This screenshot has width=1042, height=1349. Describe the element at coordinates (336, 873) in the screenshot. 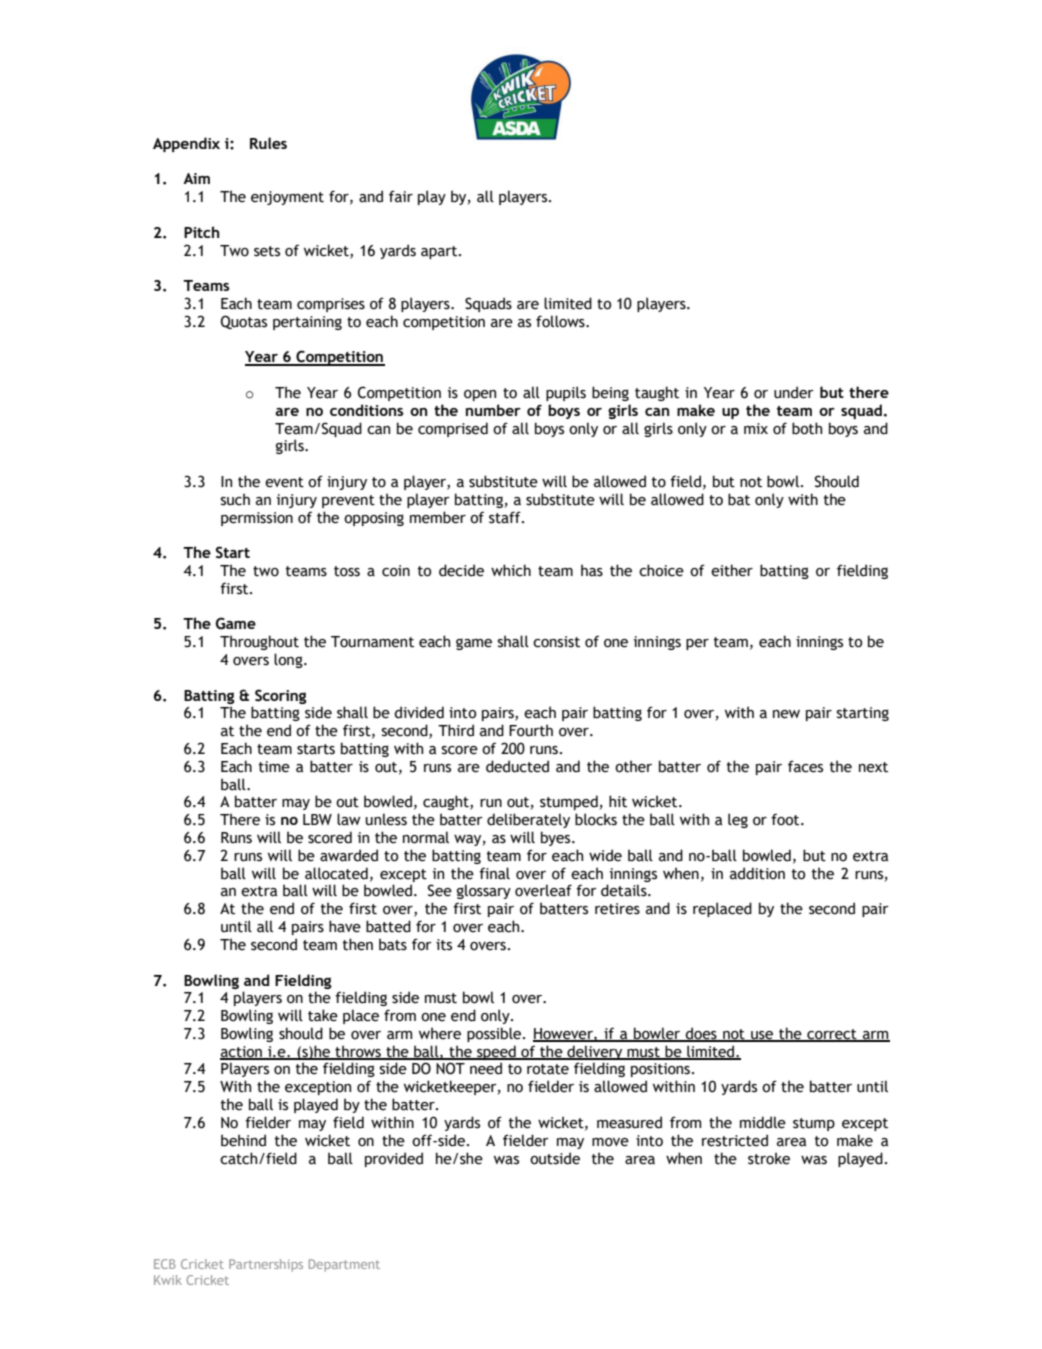

I see `allocated` at that location.
